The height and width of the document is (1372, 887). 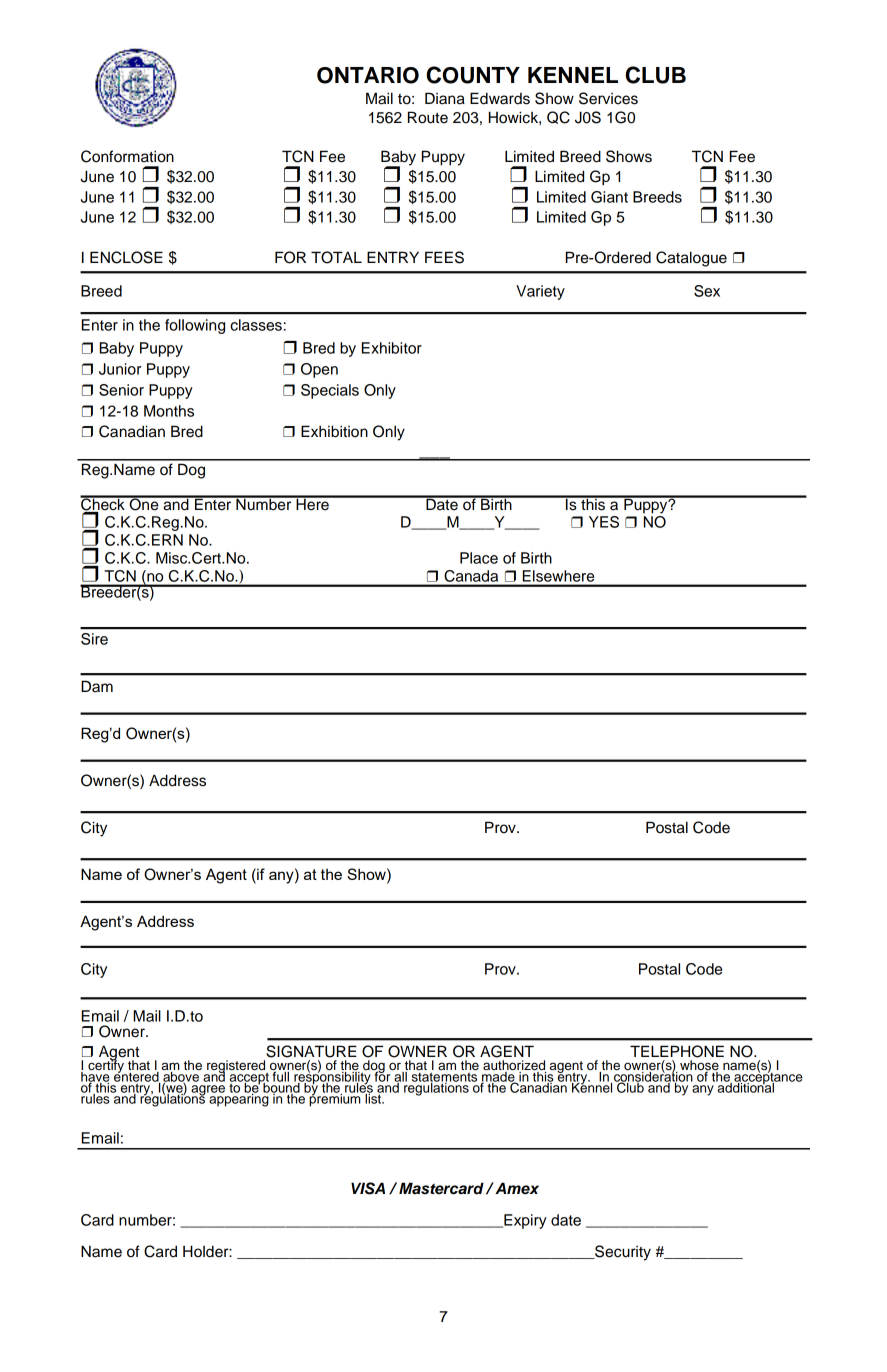 What do you see at coordinates (311, 1051) in the document?
I see `SIGNATURE` at bounding box center [311, 1051].
